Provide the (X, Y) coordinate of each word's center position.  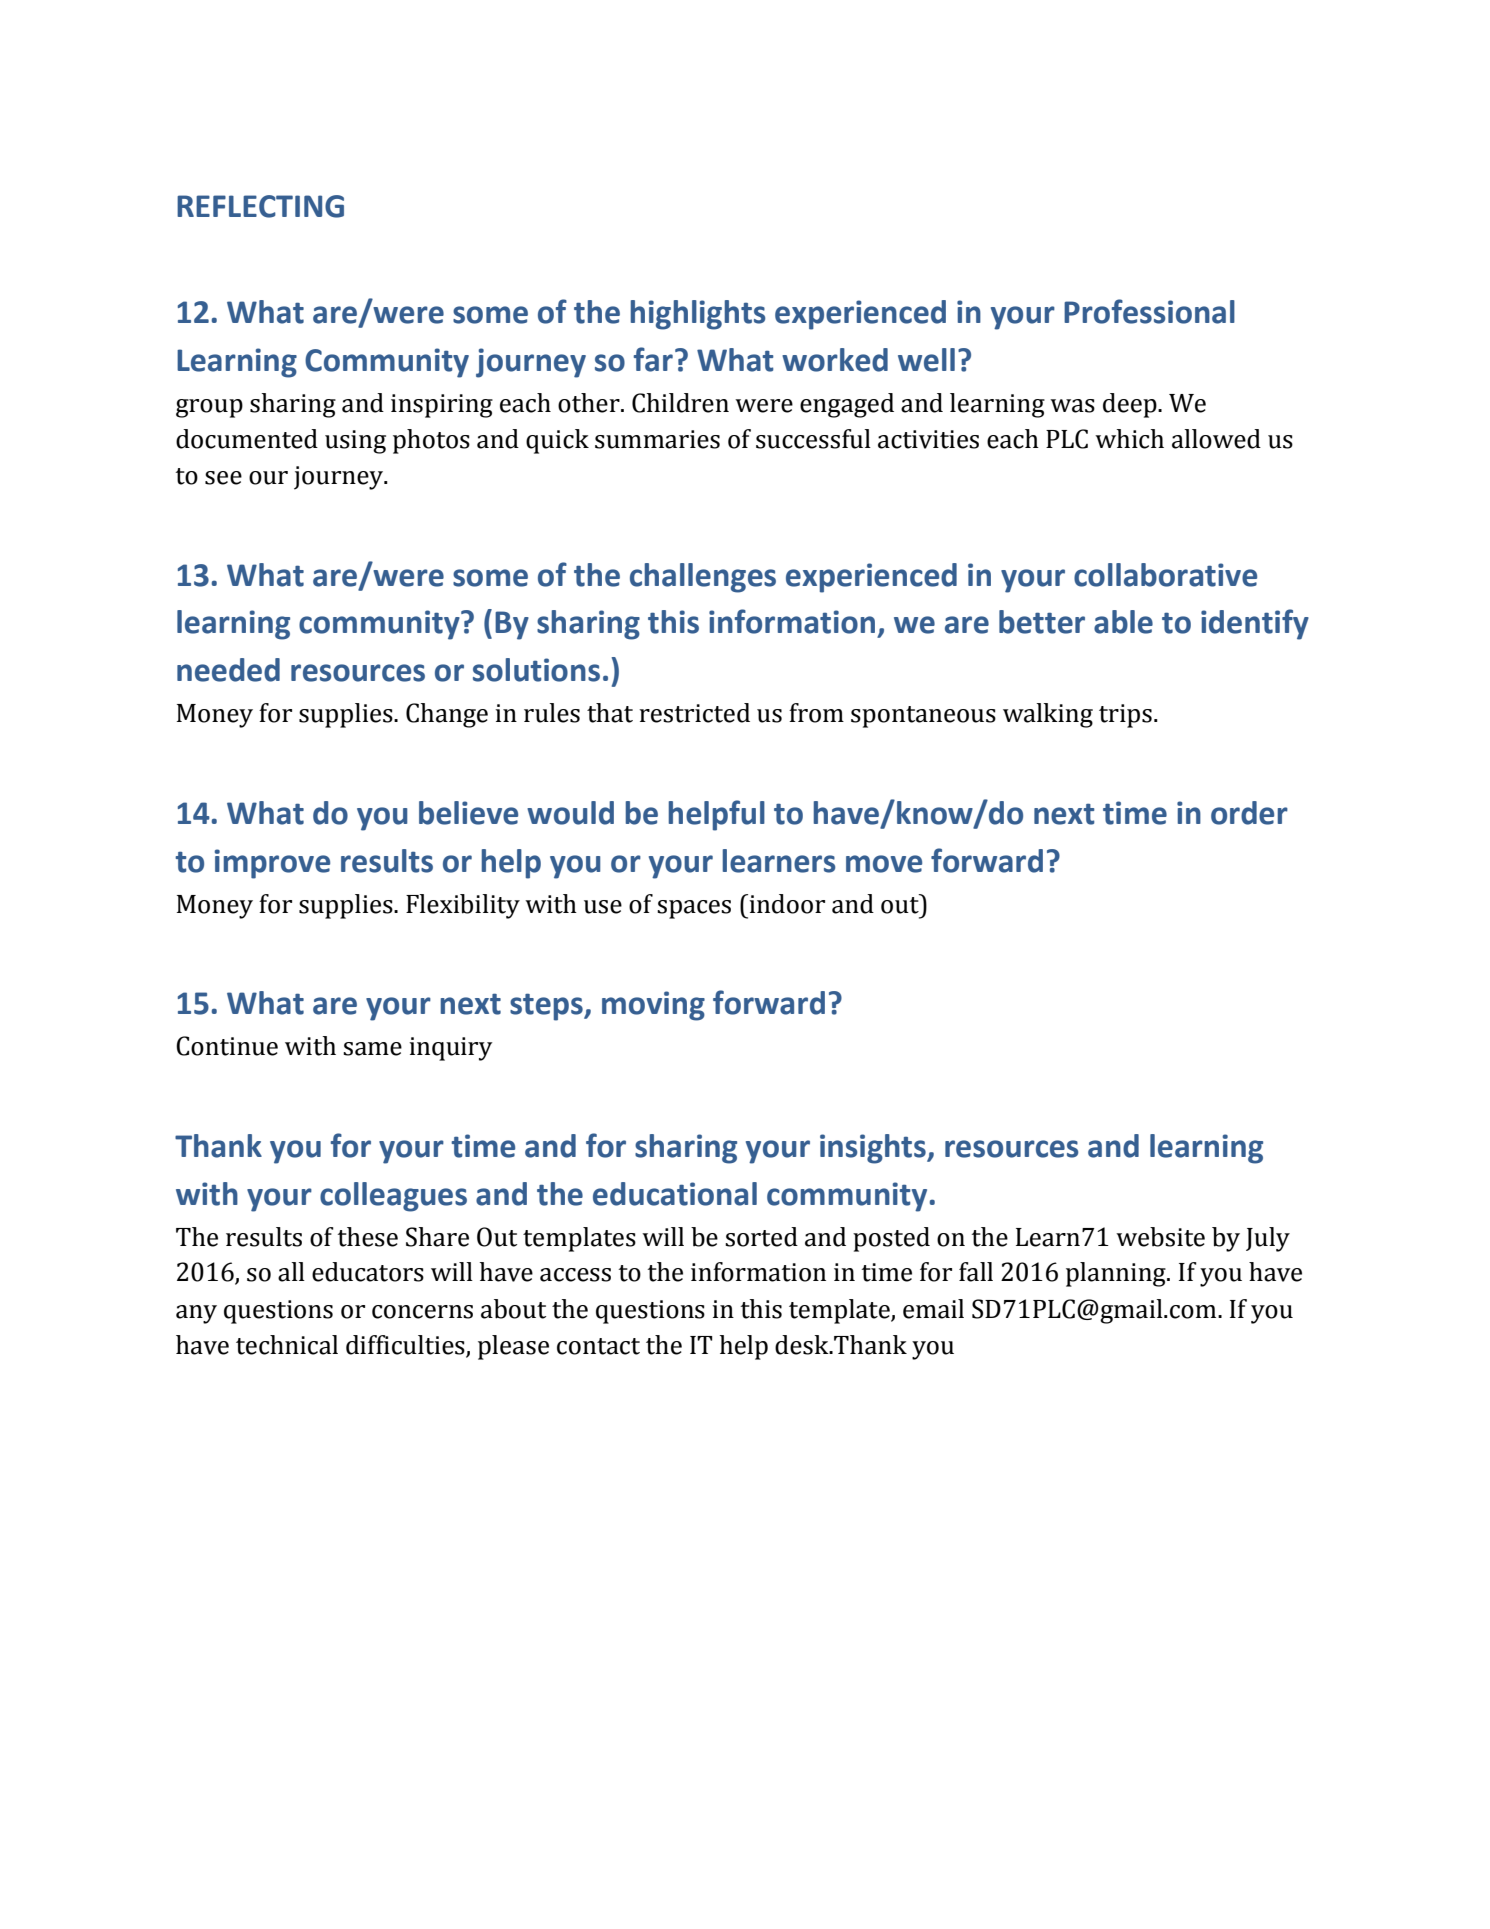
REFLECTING (260, 206)
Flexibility (463, 906)
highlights (698, 315)
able (1123, 622)
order (1249, 813)
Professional (1149, 311)
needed (228, 670)
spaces (694, 909)
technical (287, 1345)
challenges (703, 578)
